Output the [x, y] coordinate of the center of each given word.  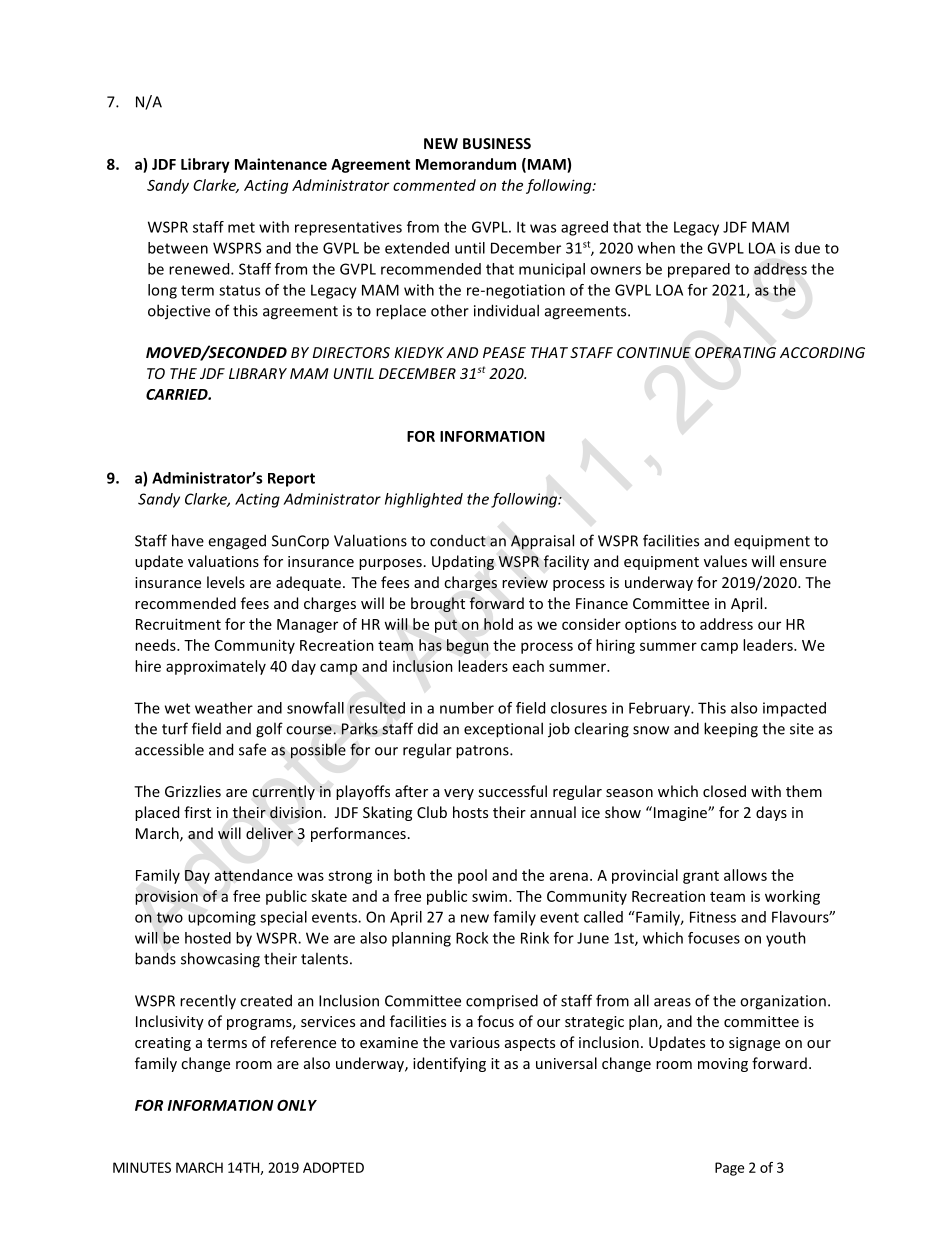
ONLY [297, 1105]
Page [729, 1169]
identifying [449, 1064]
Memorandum [466, 164]
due [807, 248]
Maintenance [281, 164]
